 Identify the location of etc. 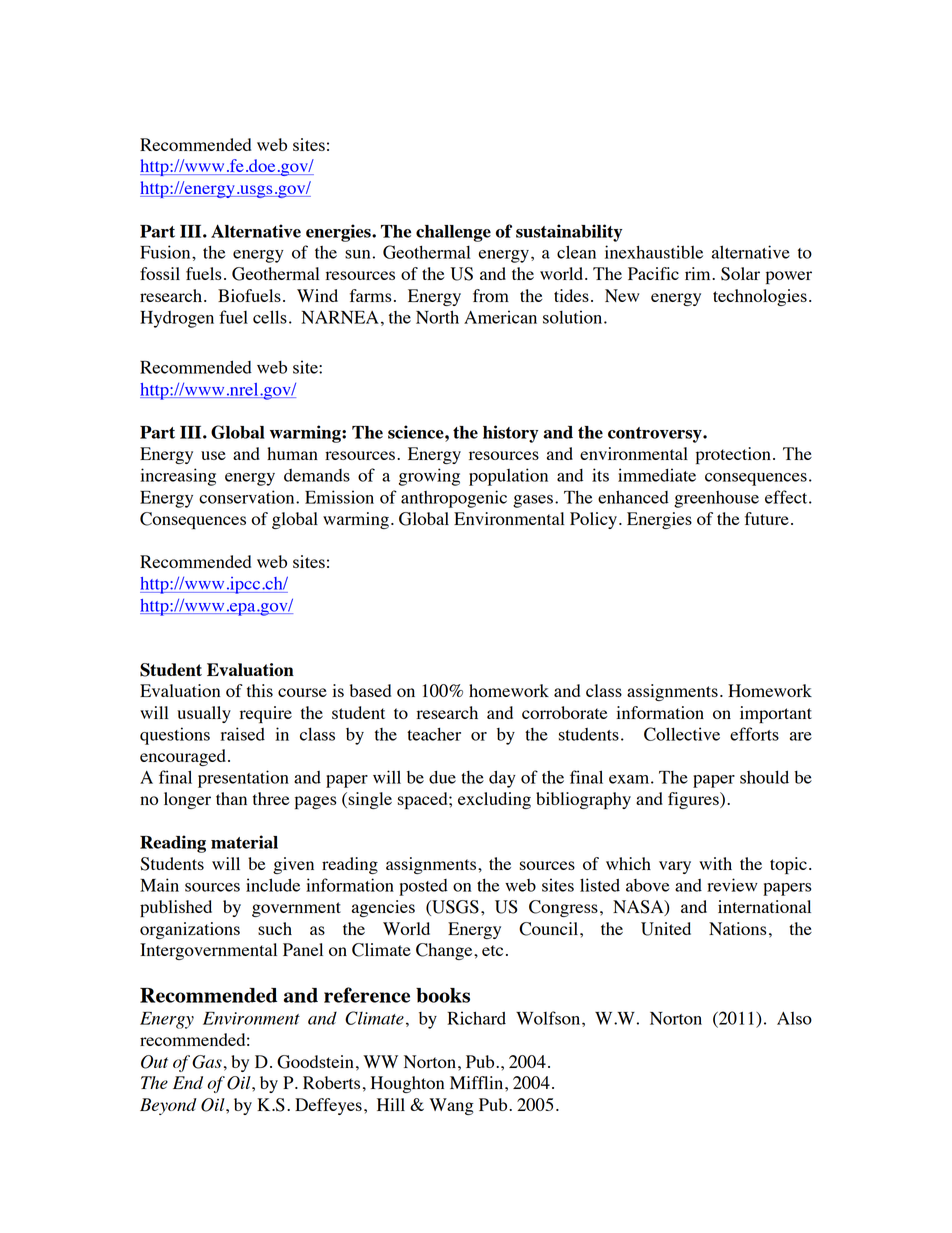
(492, 950).
